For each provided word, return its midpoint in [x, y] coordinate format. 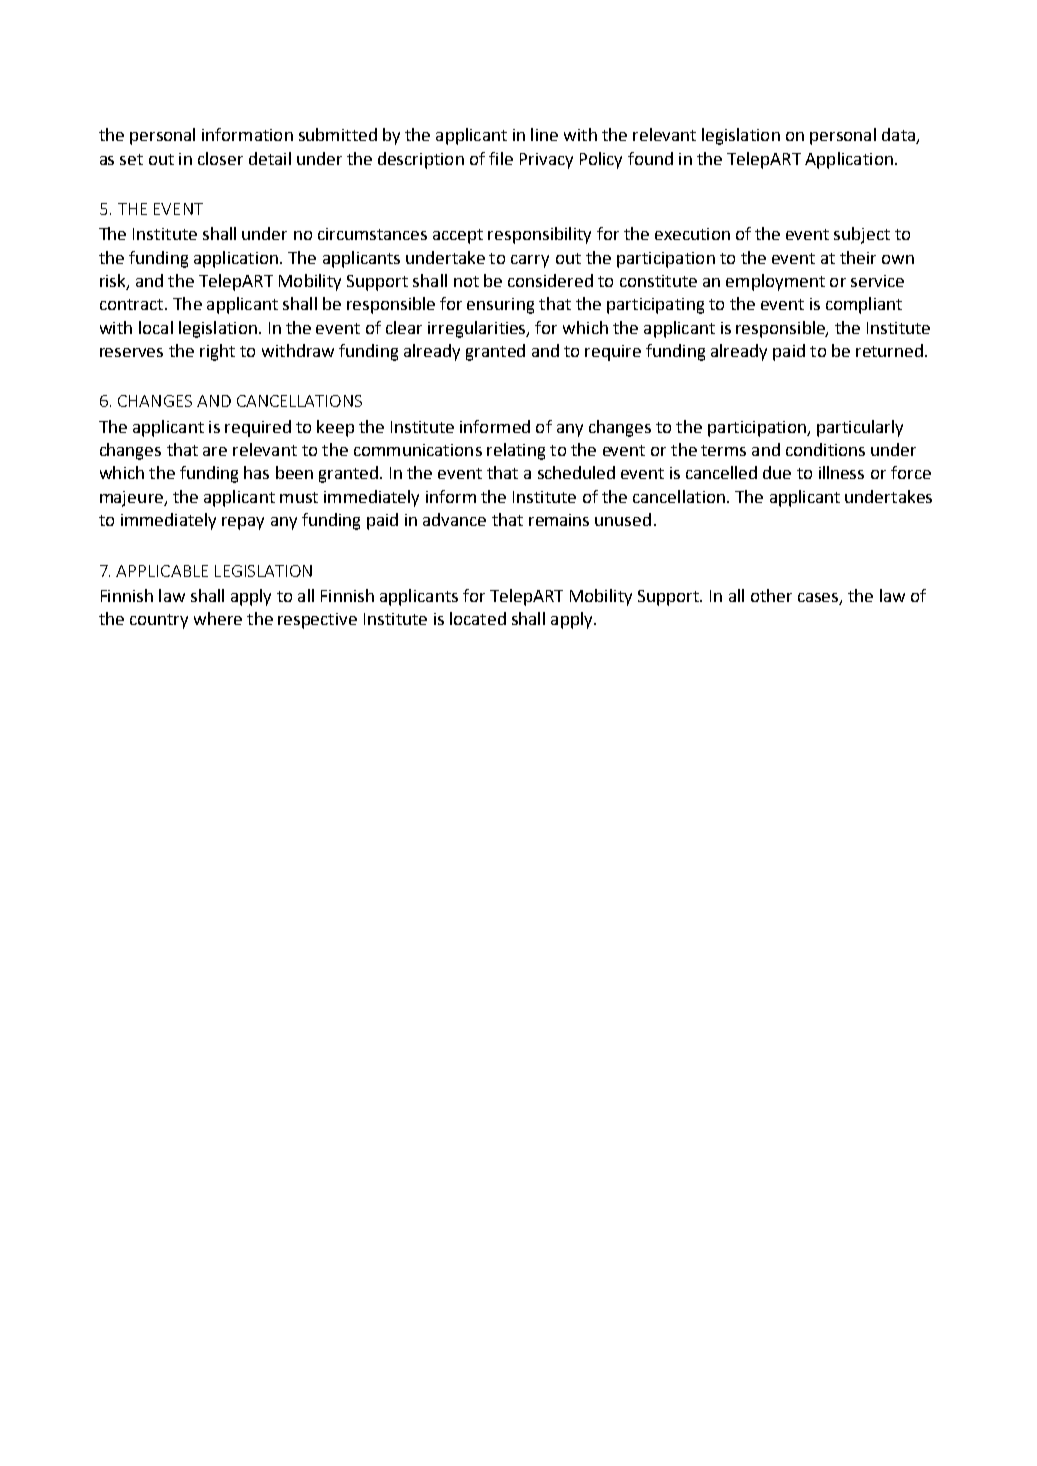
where [218, 618]
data [899, 136]
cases [819, 598]
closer [220, 158]
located [478, 618]
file [501, 158]
